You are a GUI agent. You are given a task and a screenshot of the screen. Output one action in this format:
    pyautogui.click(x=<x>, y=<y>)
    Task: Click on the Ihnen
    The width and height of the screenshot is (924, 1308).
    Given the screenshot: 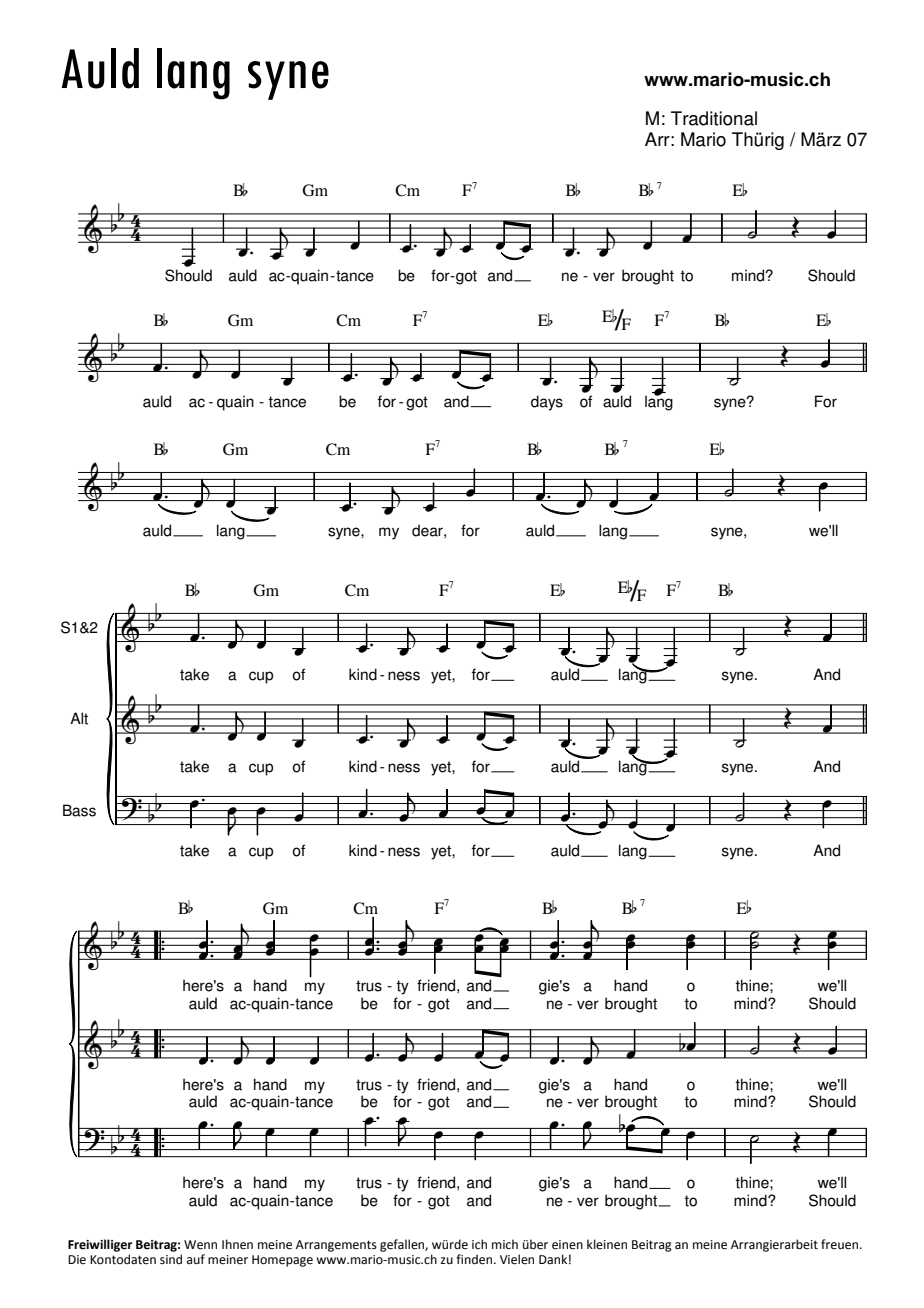 What is the action you would take?
    pyautogui.click(x=237, y=1244)
